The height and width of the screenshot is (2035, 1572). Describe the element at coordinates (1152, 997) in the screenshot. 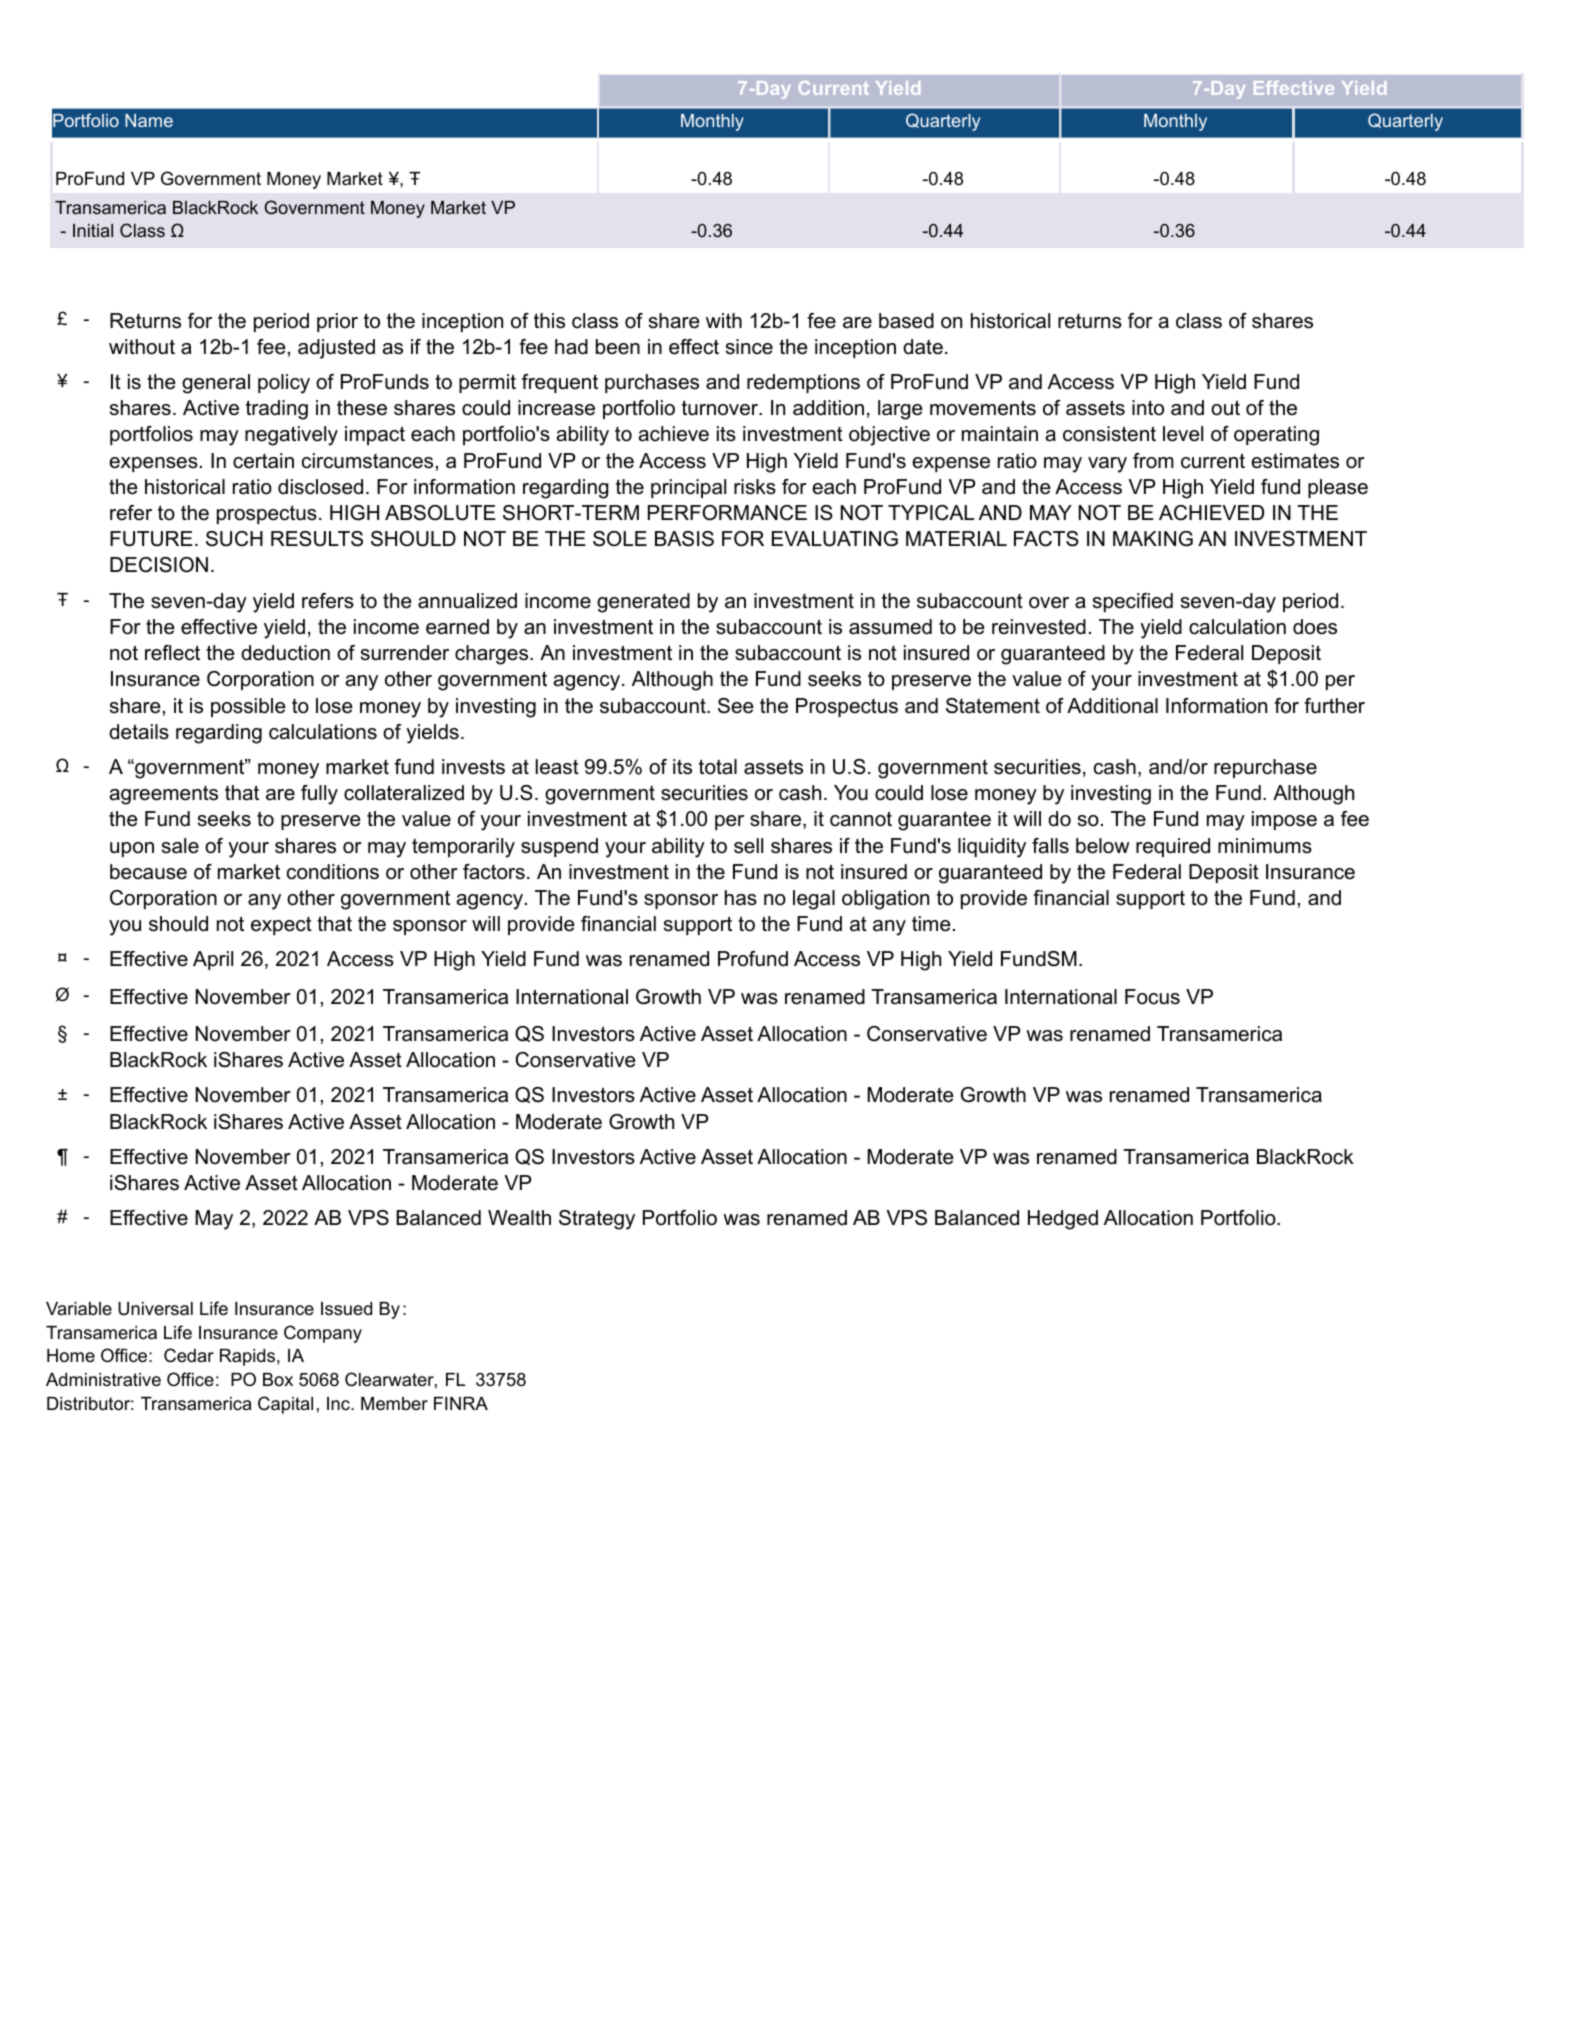

I see `Focus` at that location.
